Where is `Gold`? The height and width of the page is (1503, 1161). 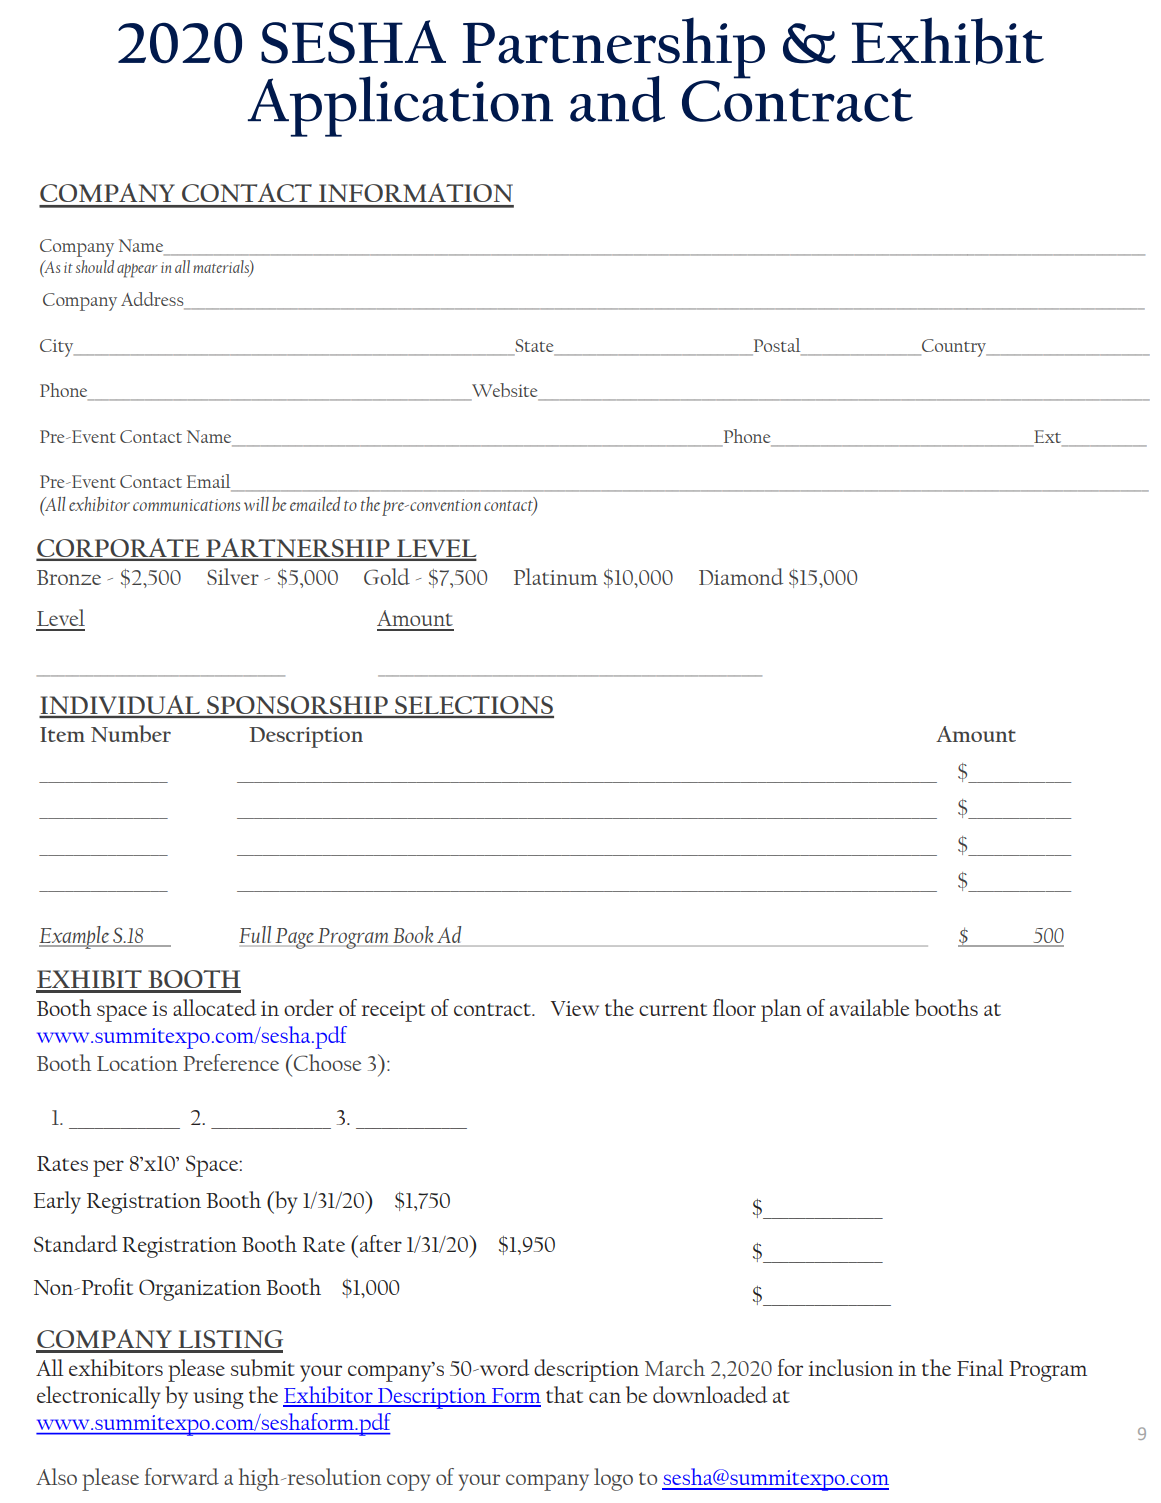 Gold is located at coordinates (387, 576).
